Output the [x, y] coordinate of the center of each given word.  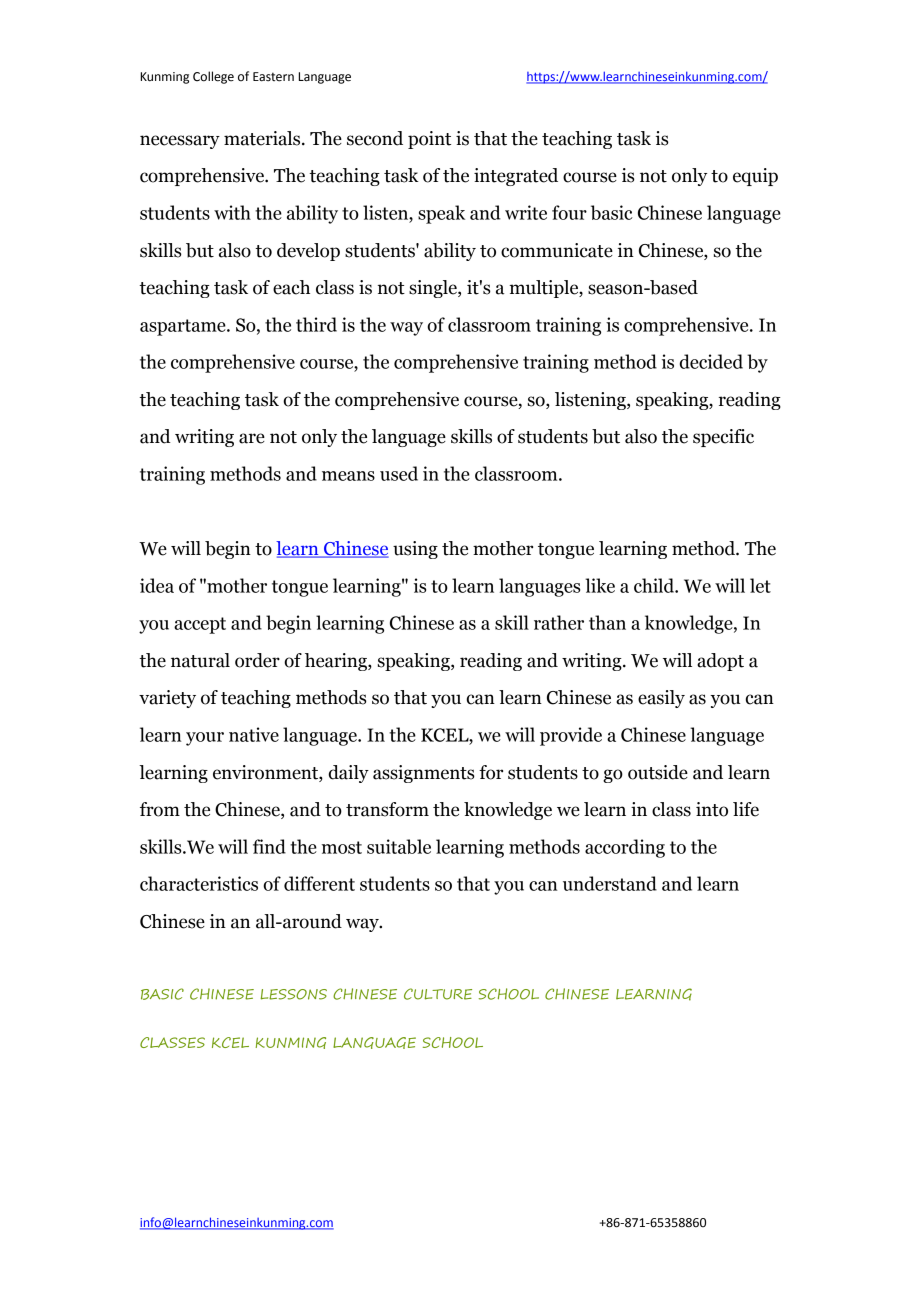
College [213, 77]
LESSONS [293, 994]
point [429, 140]
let [760, 585]
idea [157, 585]
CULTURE [438, 994]
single [434, 289]
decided [711, 361]
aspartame [184, 327]
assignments [424, 774]
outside [658, 772]
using [415, 550]
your [205, 739]
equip [755, 177]
